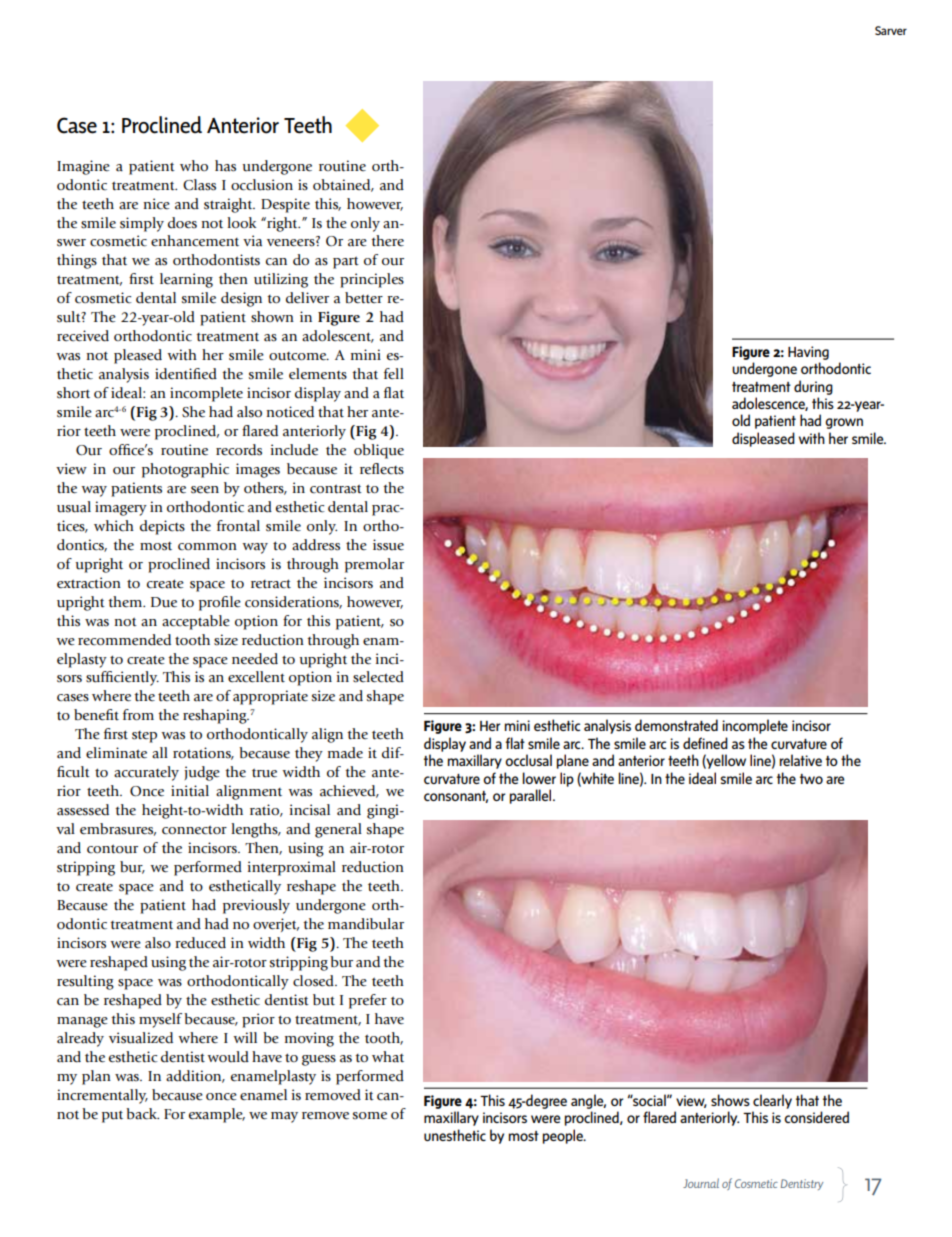 The width and height of the screenshot is (952, 1237). Describe the element at coordinates (676, 725) in the screenshot. I see `demonstrated` at that location.
